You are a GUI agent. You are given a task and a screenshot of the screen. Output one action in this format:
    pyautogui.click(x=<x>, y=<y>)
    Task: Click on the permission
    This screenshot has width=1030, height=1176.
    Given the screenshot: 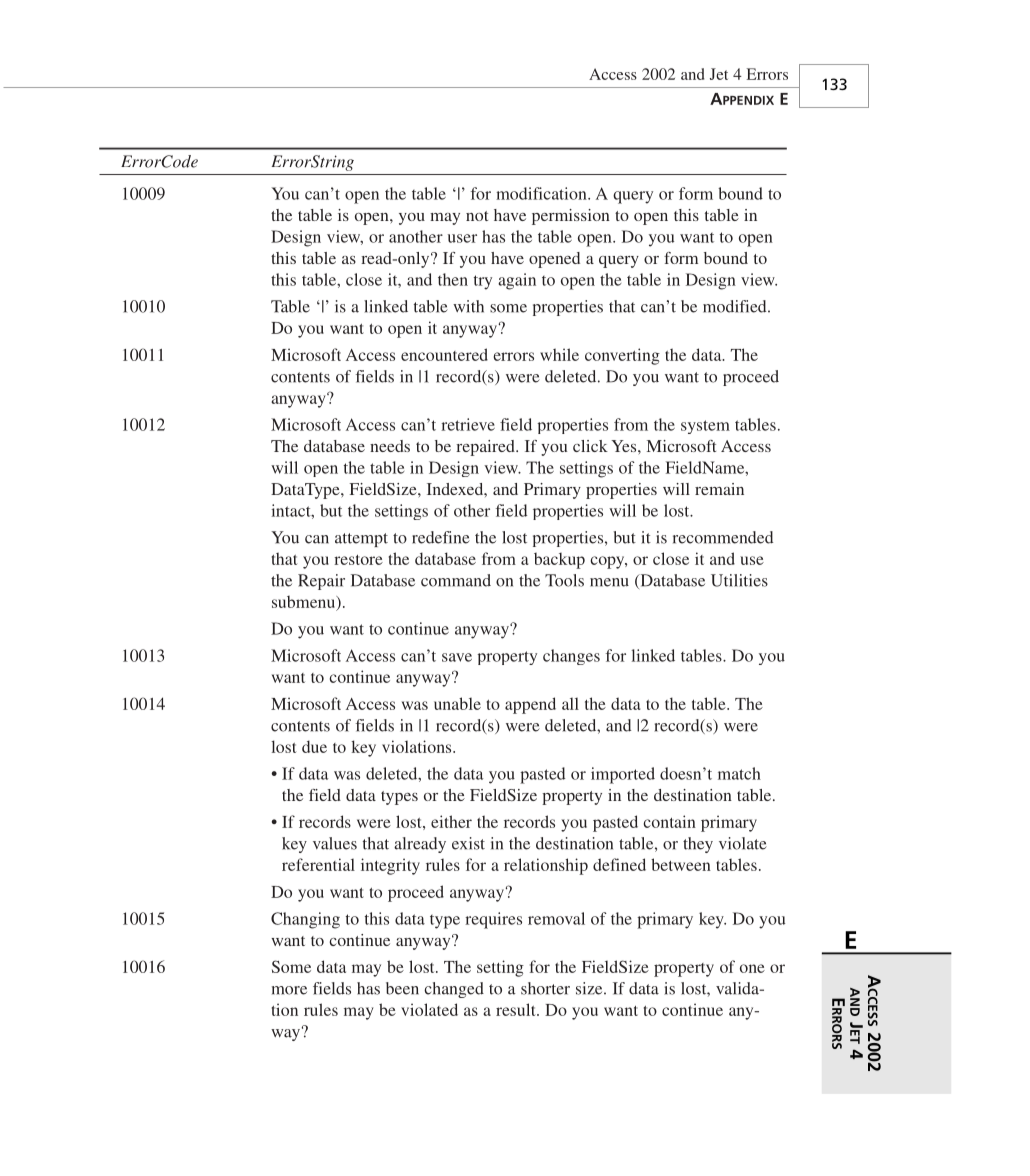 What is the action you would take?
    pyautogui.click(x=571, y=217)
